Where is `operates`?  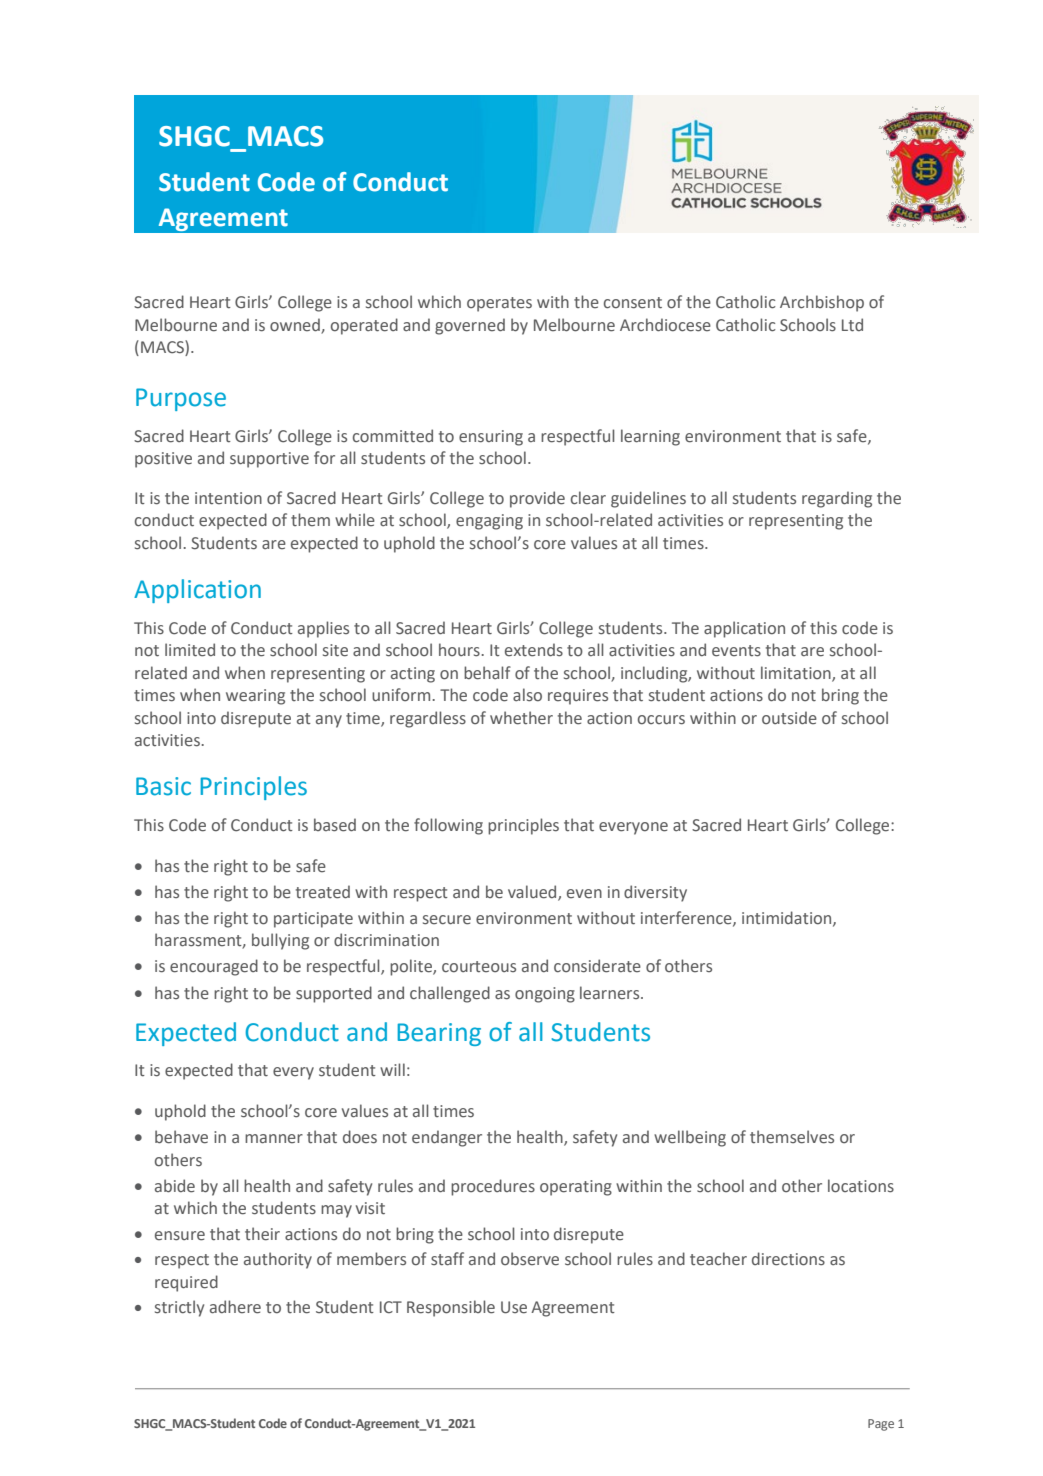
operates is located at coordinates (499, 304).
